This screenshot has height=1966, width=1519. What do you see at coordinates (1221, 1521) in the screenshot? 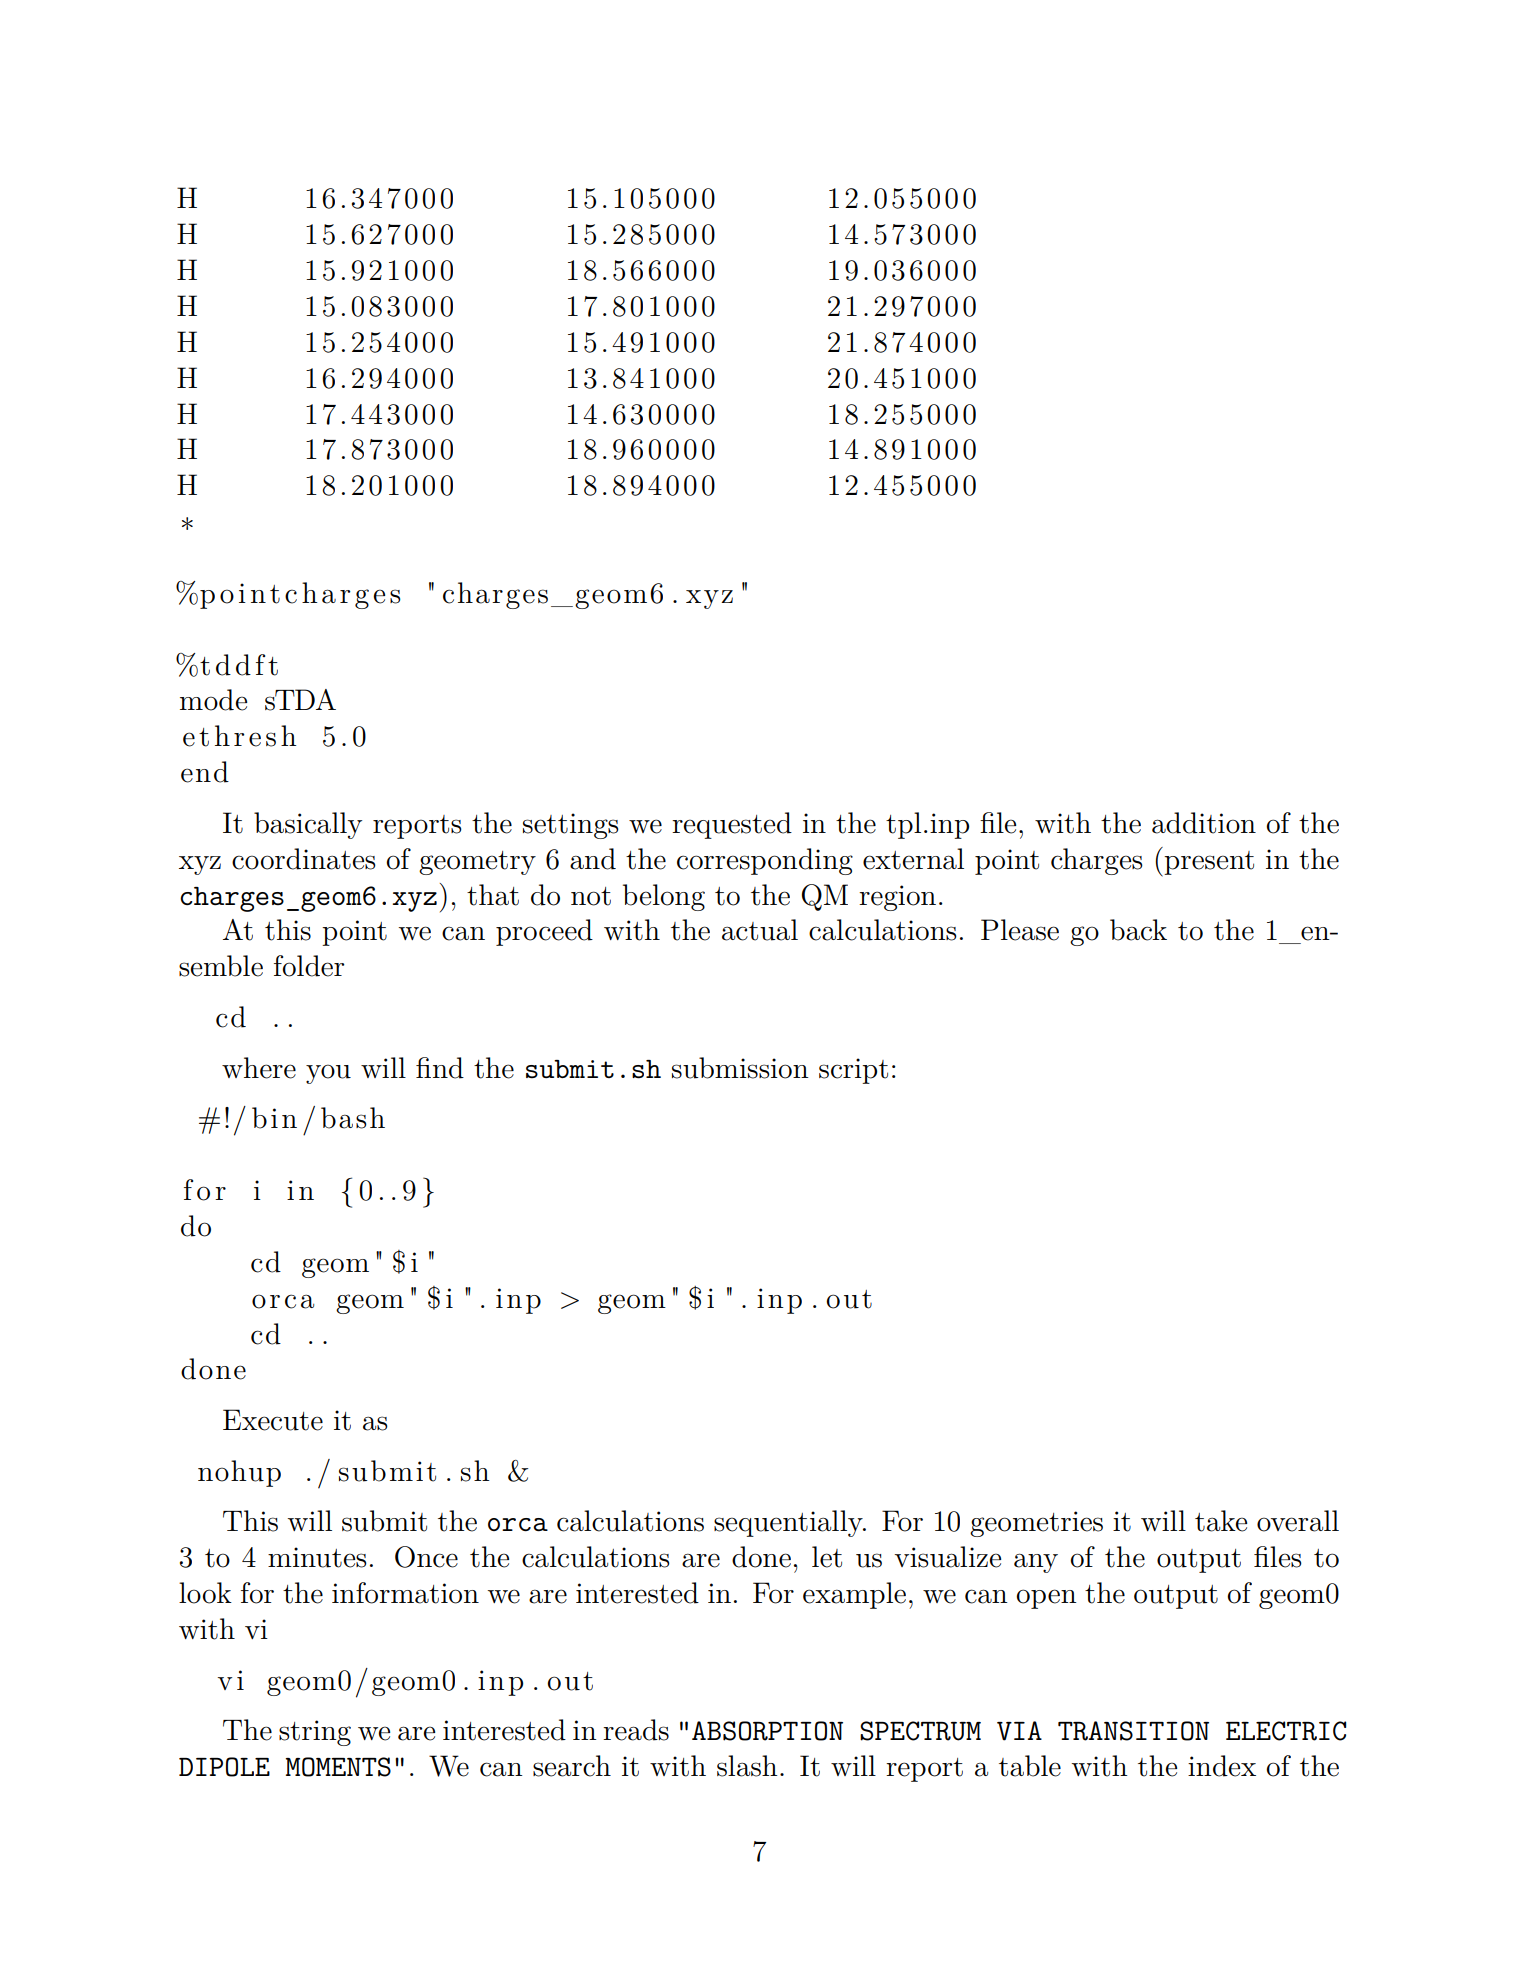
I see `take` at bounding box center [1221, 1521].
